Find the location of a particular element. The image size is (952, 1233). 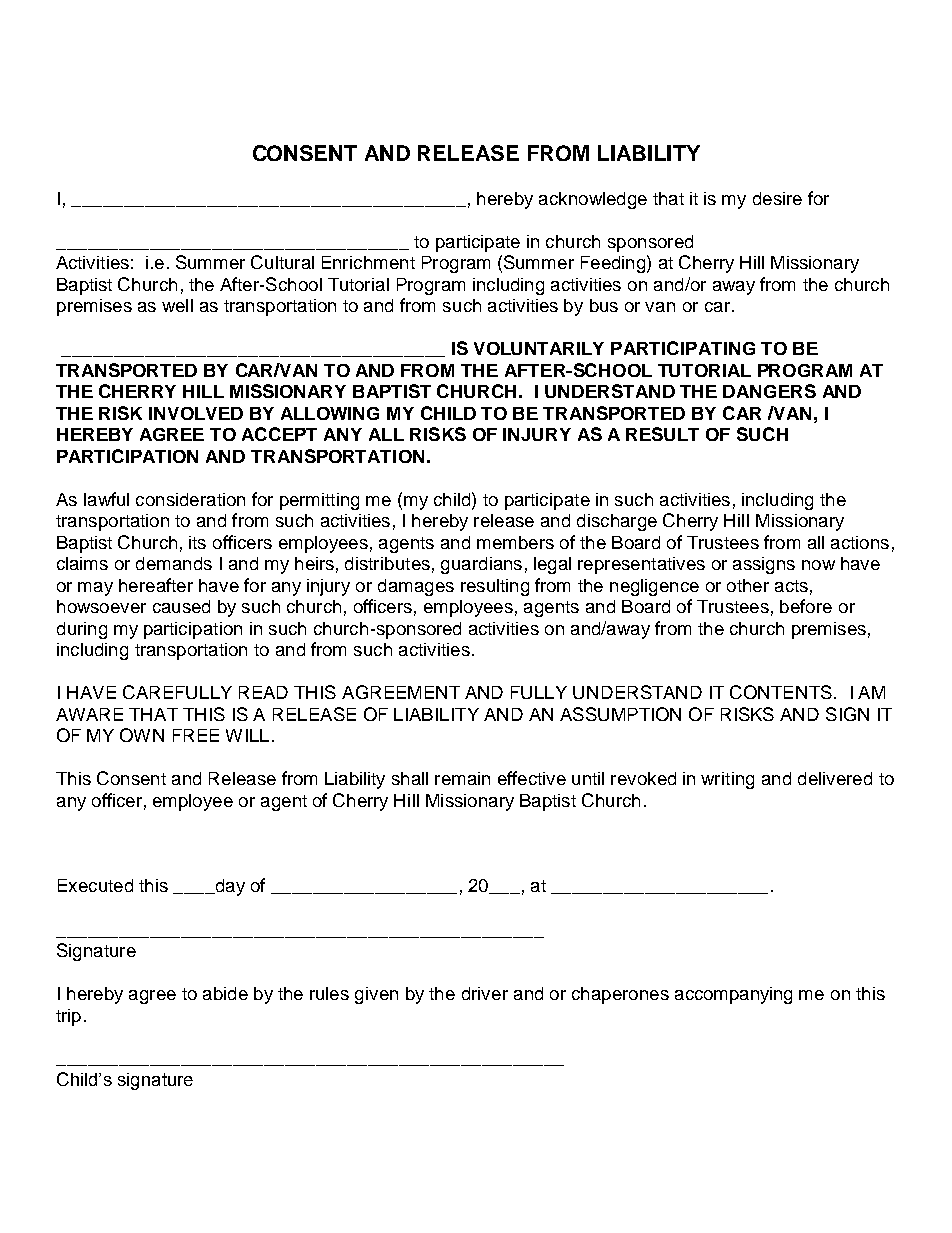

damages is located at coordinates (416, 587).
